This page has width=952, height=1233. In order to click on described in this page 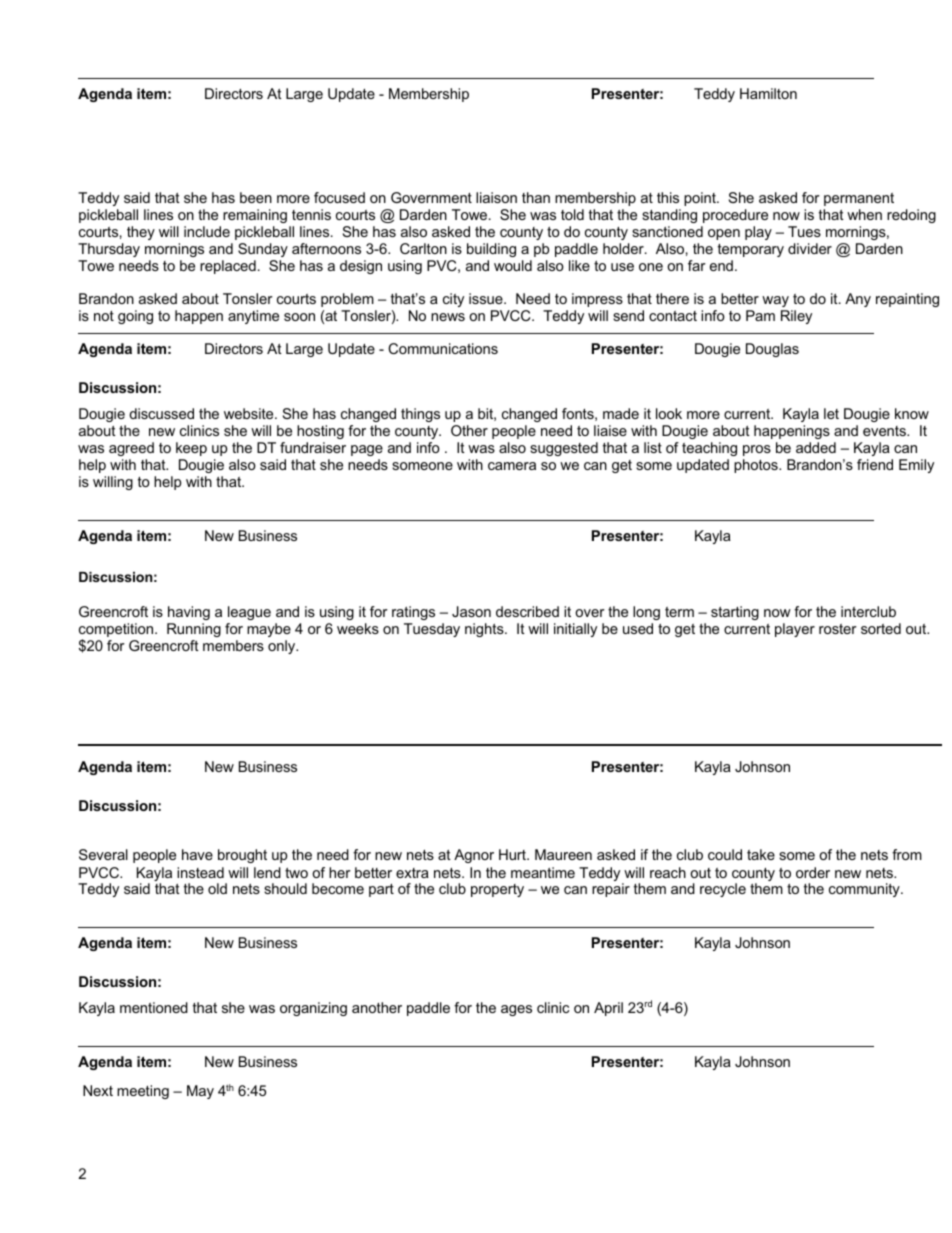, I will do `click(527, 611)`.
